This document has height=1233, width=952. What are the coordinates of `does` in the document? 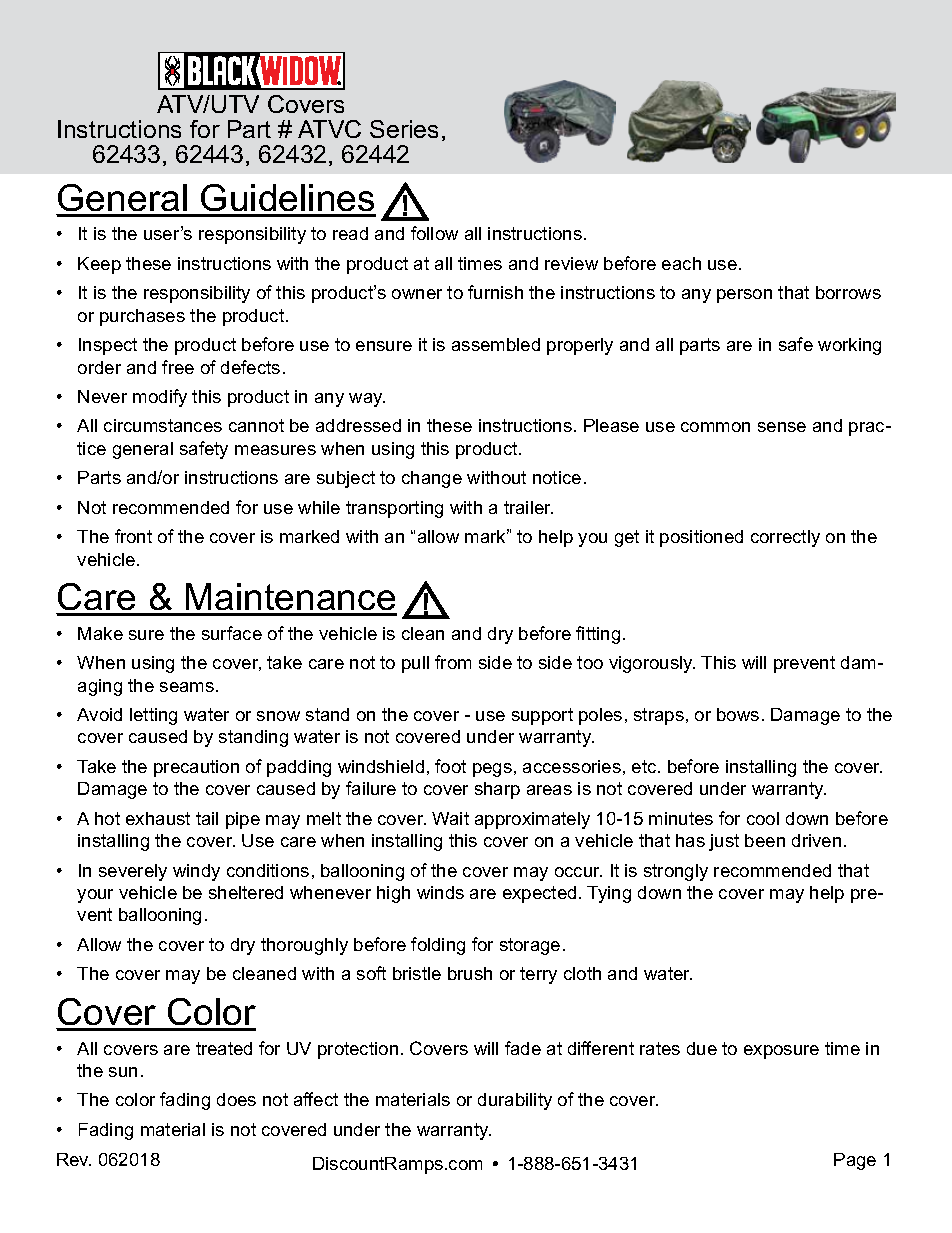 It's located at (236, 1099).
